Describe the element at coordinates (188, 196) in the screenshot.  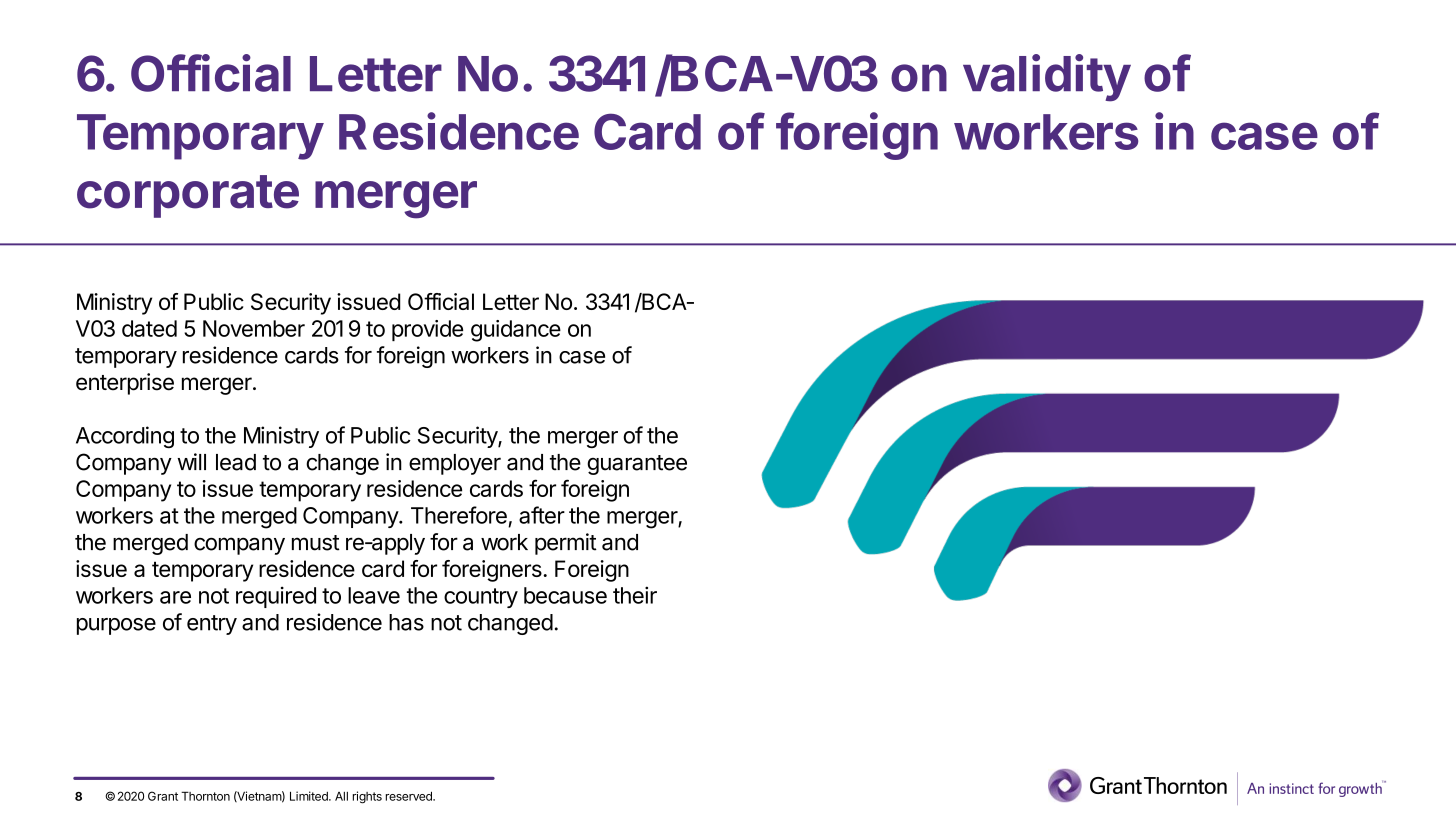
I see `corporate` at that location.
